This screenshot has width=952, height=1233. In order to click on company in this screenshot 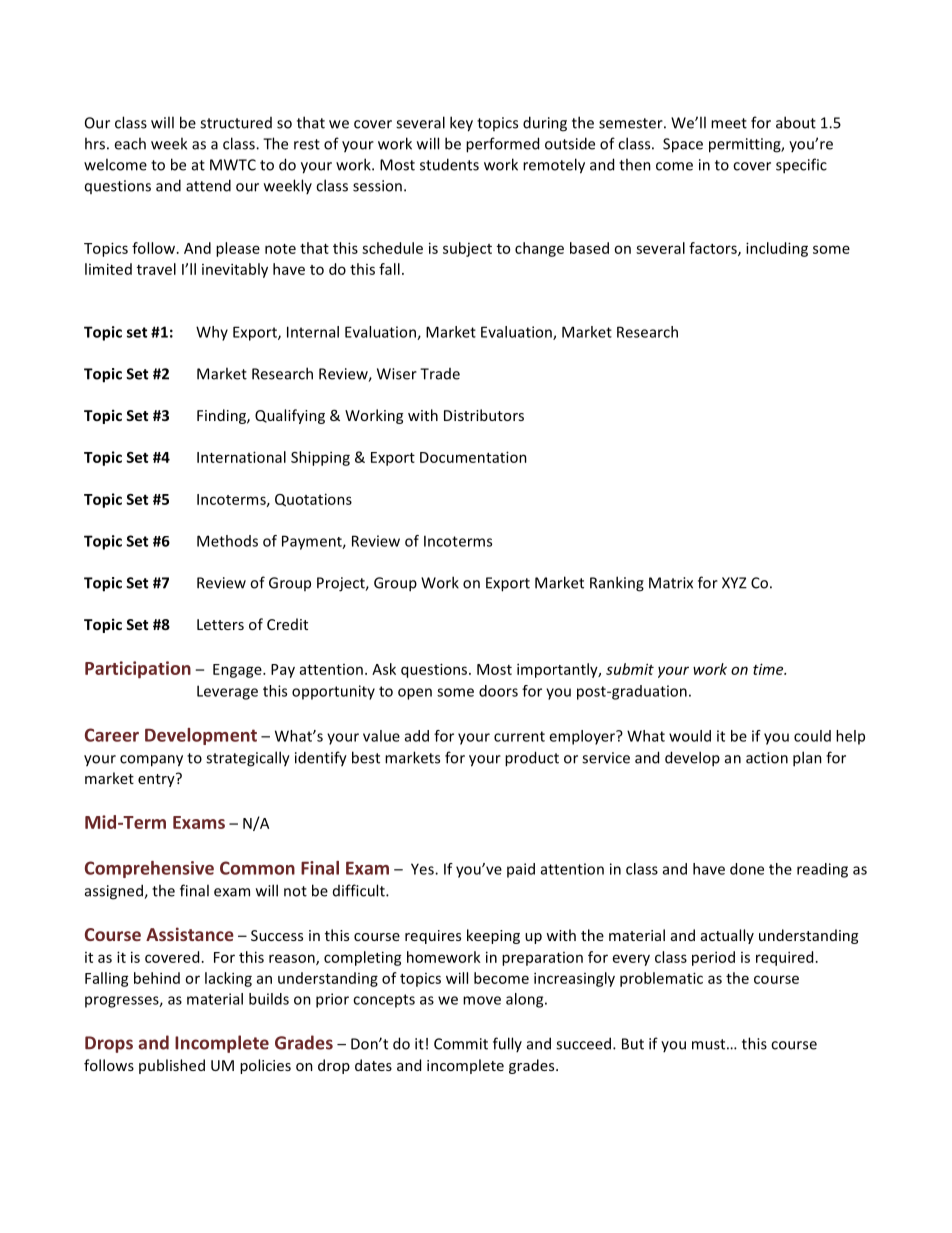, I will do `click(151, 761)`.
